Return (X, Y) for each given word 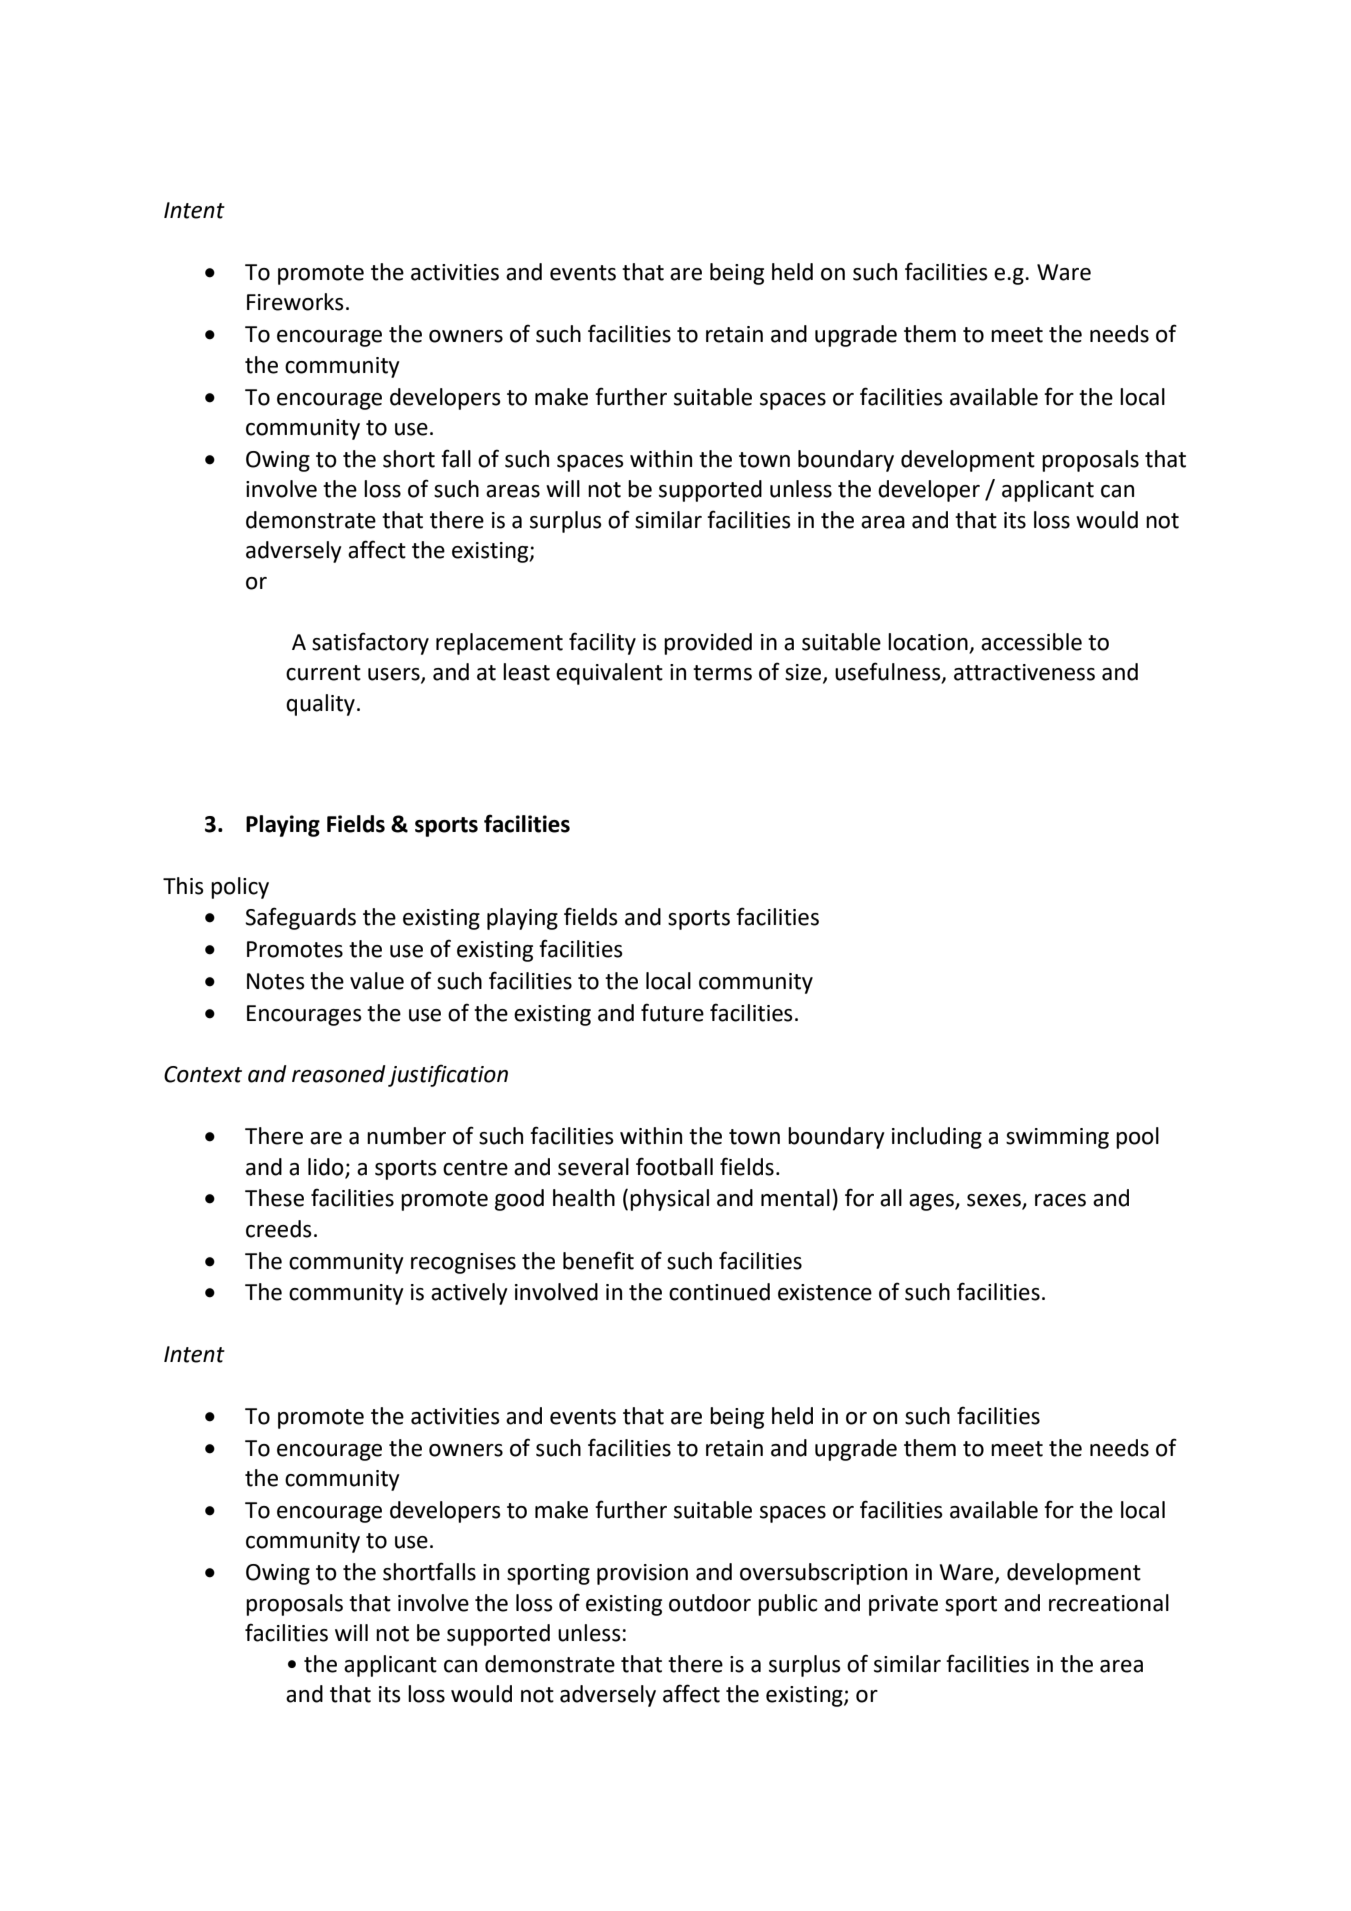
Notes (276, 981)
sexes (995, 1201)
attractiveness (1024, 672)
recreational (1109, 1603)
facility (602, 643)
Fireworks (295, 302)
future (672, 1012)
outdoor (710, 1603)
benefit (598, 1260)
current (323, 673)
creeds (279, 1229)
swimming (1057, 1138)
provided (708, 644)
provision (642, 1574)
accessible (1031, 642)
